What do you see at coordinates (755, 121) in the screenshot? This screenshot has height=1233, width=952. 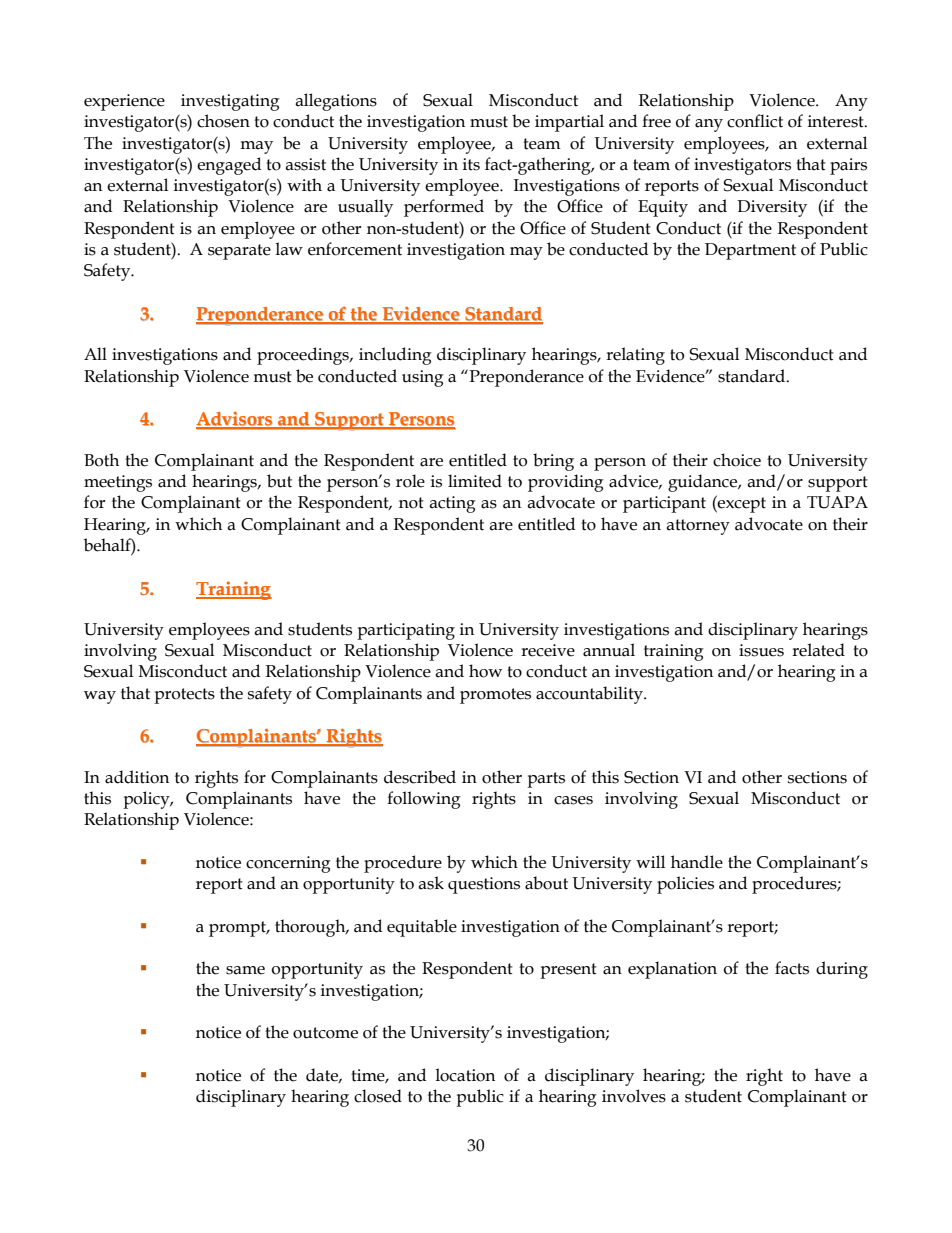 I see `conflict` at bounding box center [755, 121].
